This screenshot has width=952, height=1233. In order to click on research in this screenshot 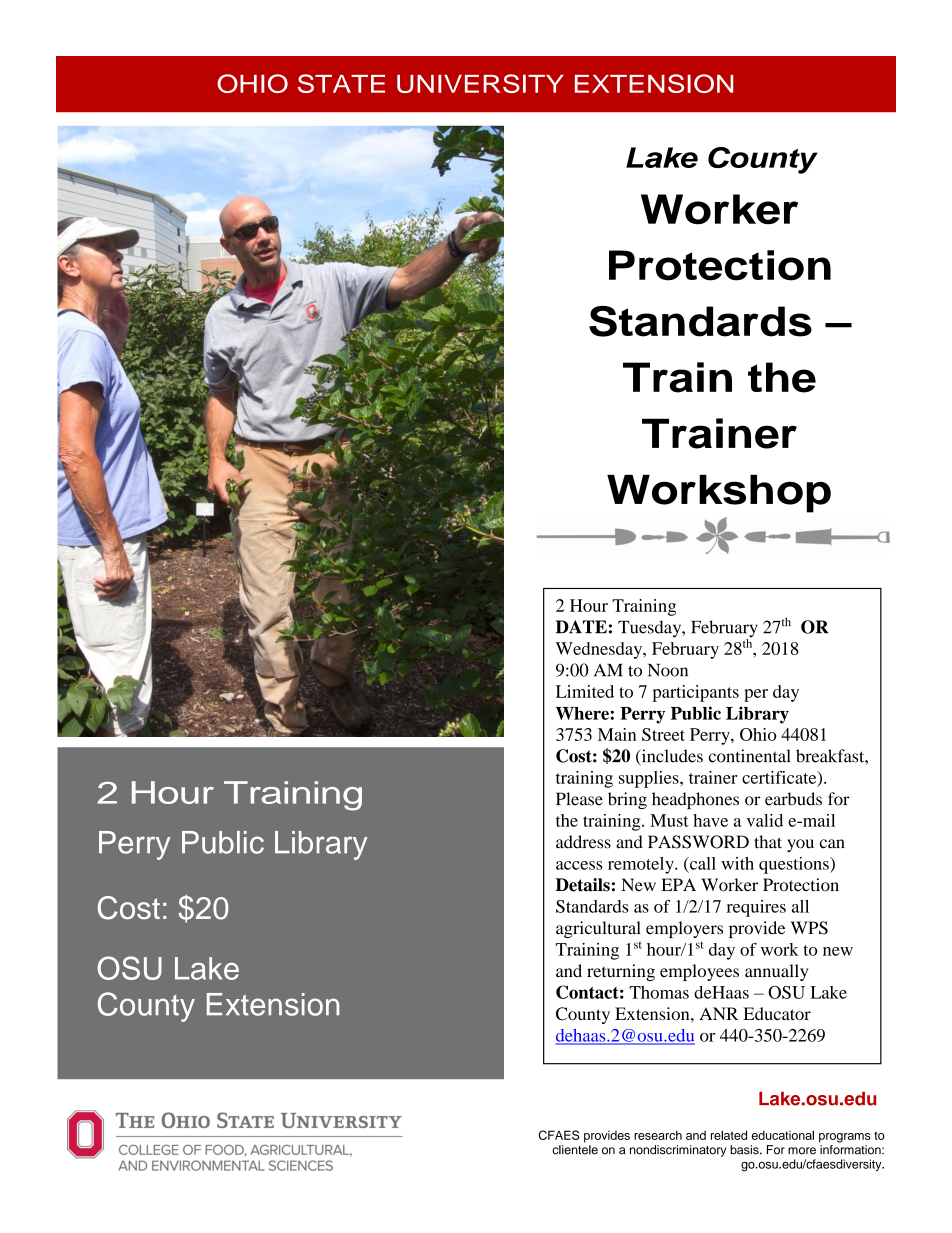, I will do `click(658, 1135)`.
